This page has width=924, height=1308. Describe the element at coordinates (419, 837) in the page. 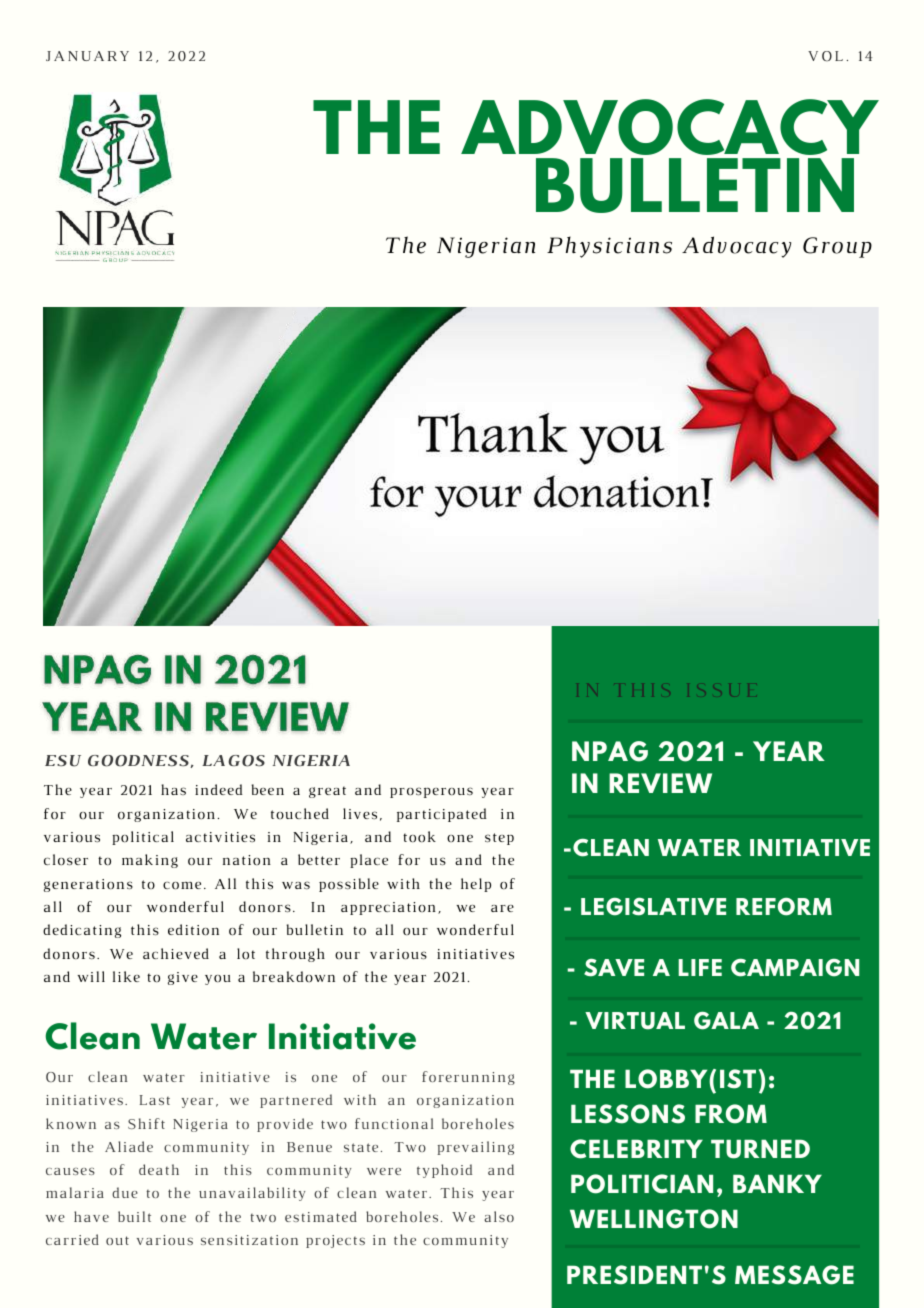

I see `took` at that location.
